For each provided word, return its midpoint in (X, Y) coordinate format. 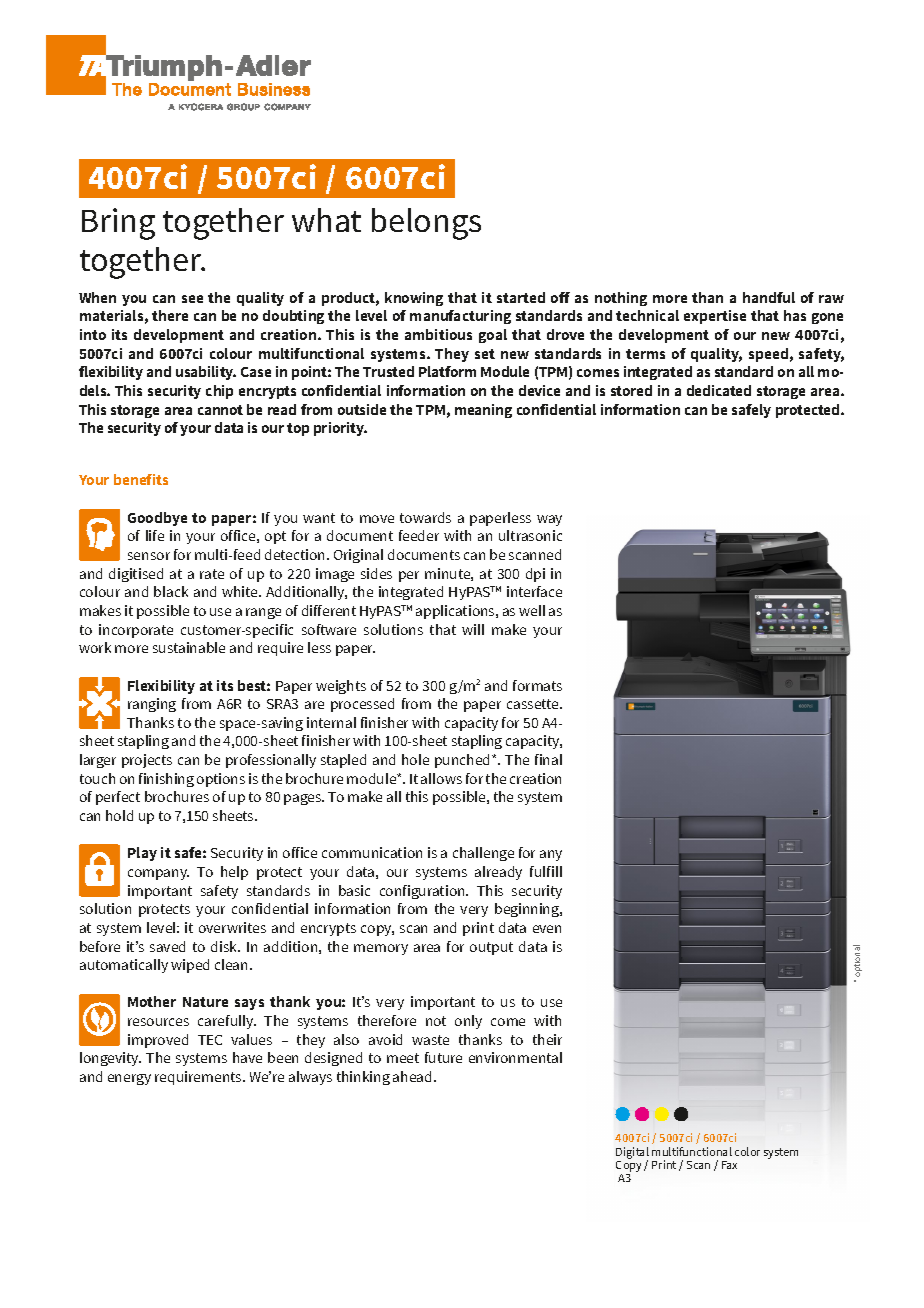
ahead (412, 1076)
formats (537, 685)
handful (769, 297)
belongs (426, 224)
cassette (534, 704)
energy (129, 1079)
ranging (152, 705)
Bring (118, 224)
